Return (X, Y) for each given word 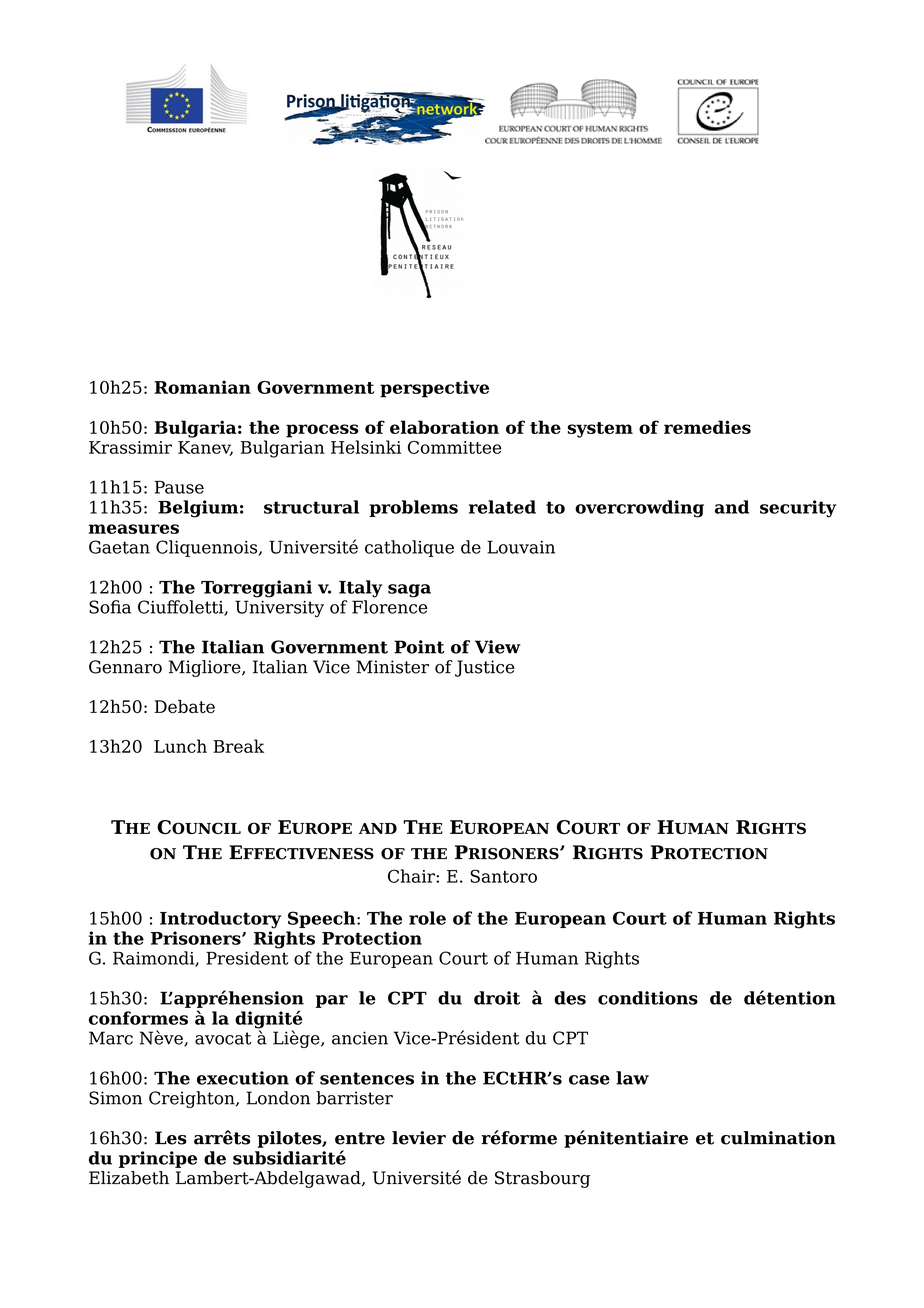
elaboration (444, 427)
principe (158, 1159)
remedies (707, 427)
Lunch (180, 746)
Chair (412, 876)
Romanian (202, 387)
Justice (485, 668)
